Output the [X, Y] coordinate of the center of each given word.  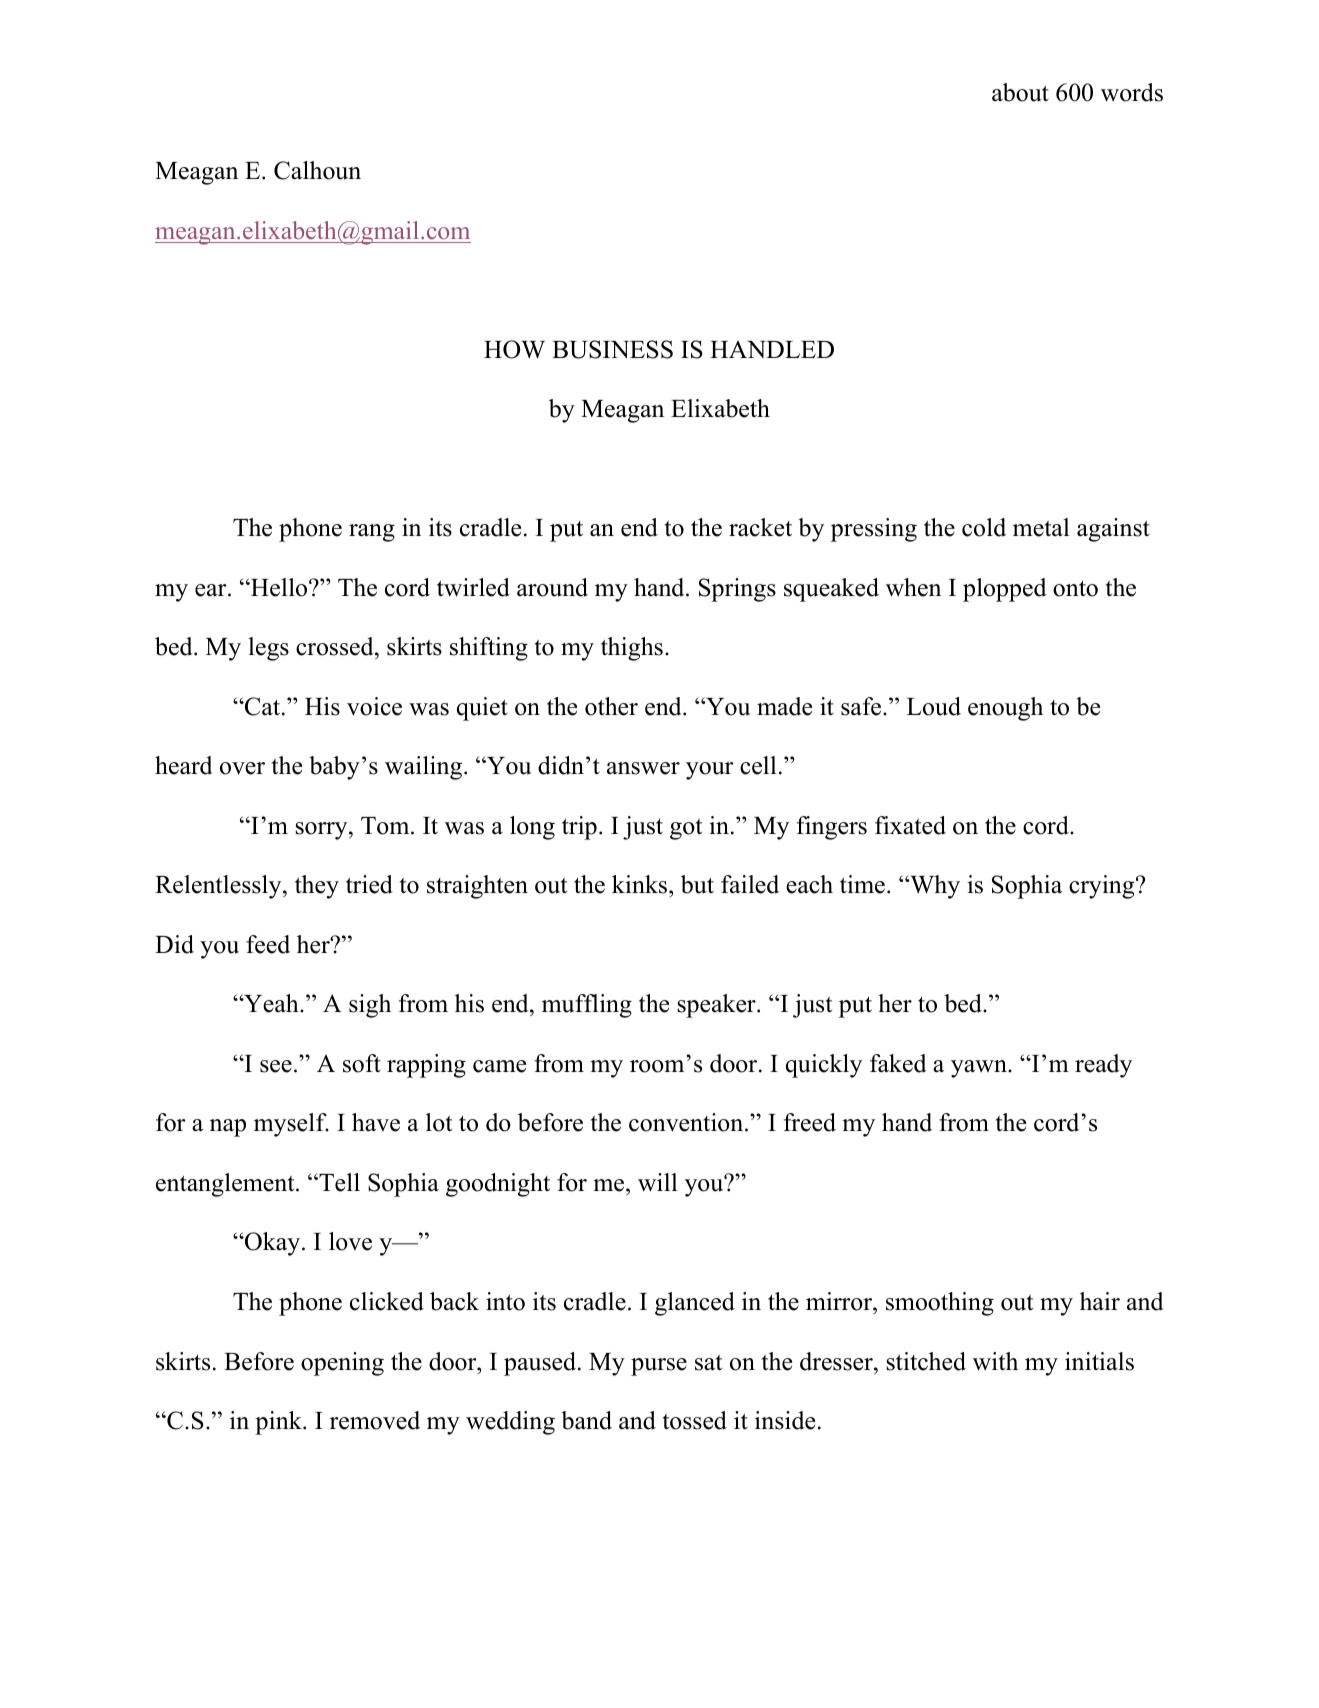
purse [659, 1367]
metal [1041, 527]
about [1020, 92]
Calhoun [317, 170]
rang [372, 533]
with [995, 1361]
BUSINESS [612, 349]
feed [268, 944]
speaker [717, 1006]
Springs [737, 590]
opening [342, 1364]
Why [934, 887]
